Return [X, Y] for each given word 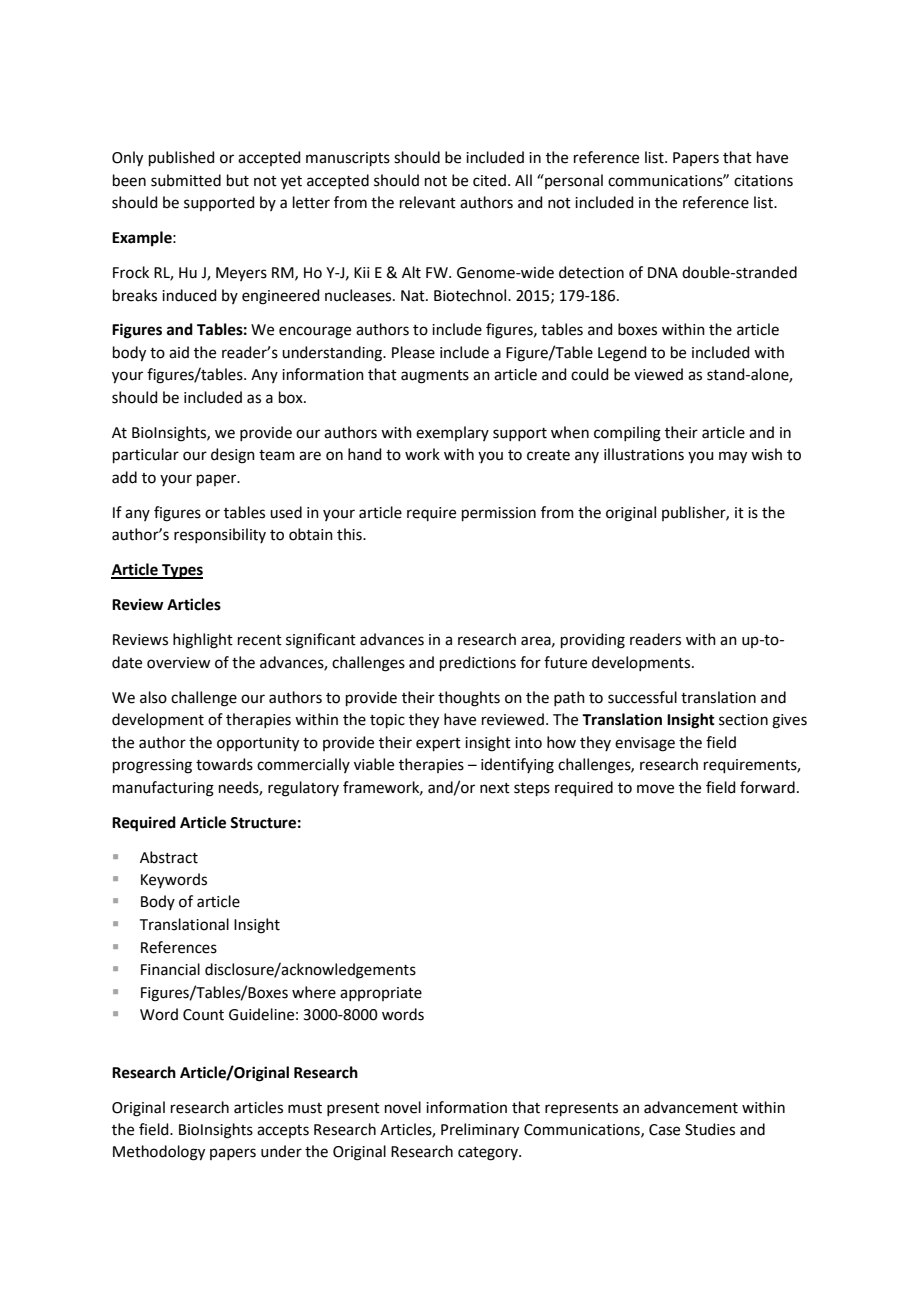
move [655, 789]
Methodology [159, 1153]
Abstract [169, 857]
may [733, 457]
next [495, 788]
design [233, 456]
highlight [203, 641]
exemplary [452, 433]
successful [642, 697]
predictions [478, 663]
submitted [186, 180]
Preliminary [480, 1131]
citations [763, 181]
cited [489, 180]
